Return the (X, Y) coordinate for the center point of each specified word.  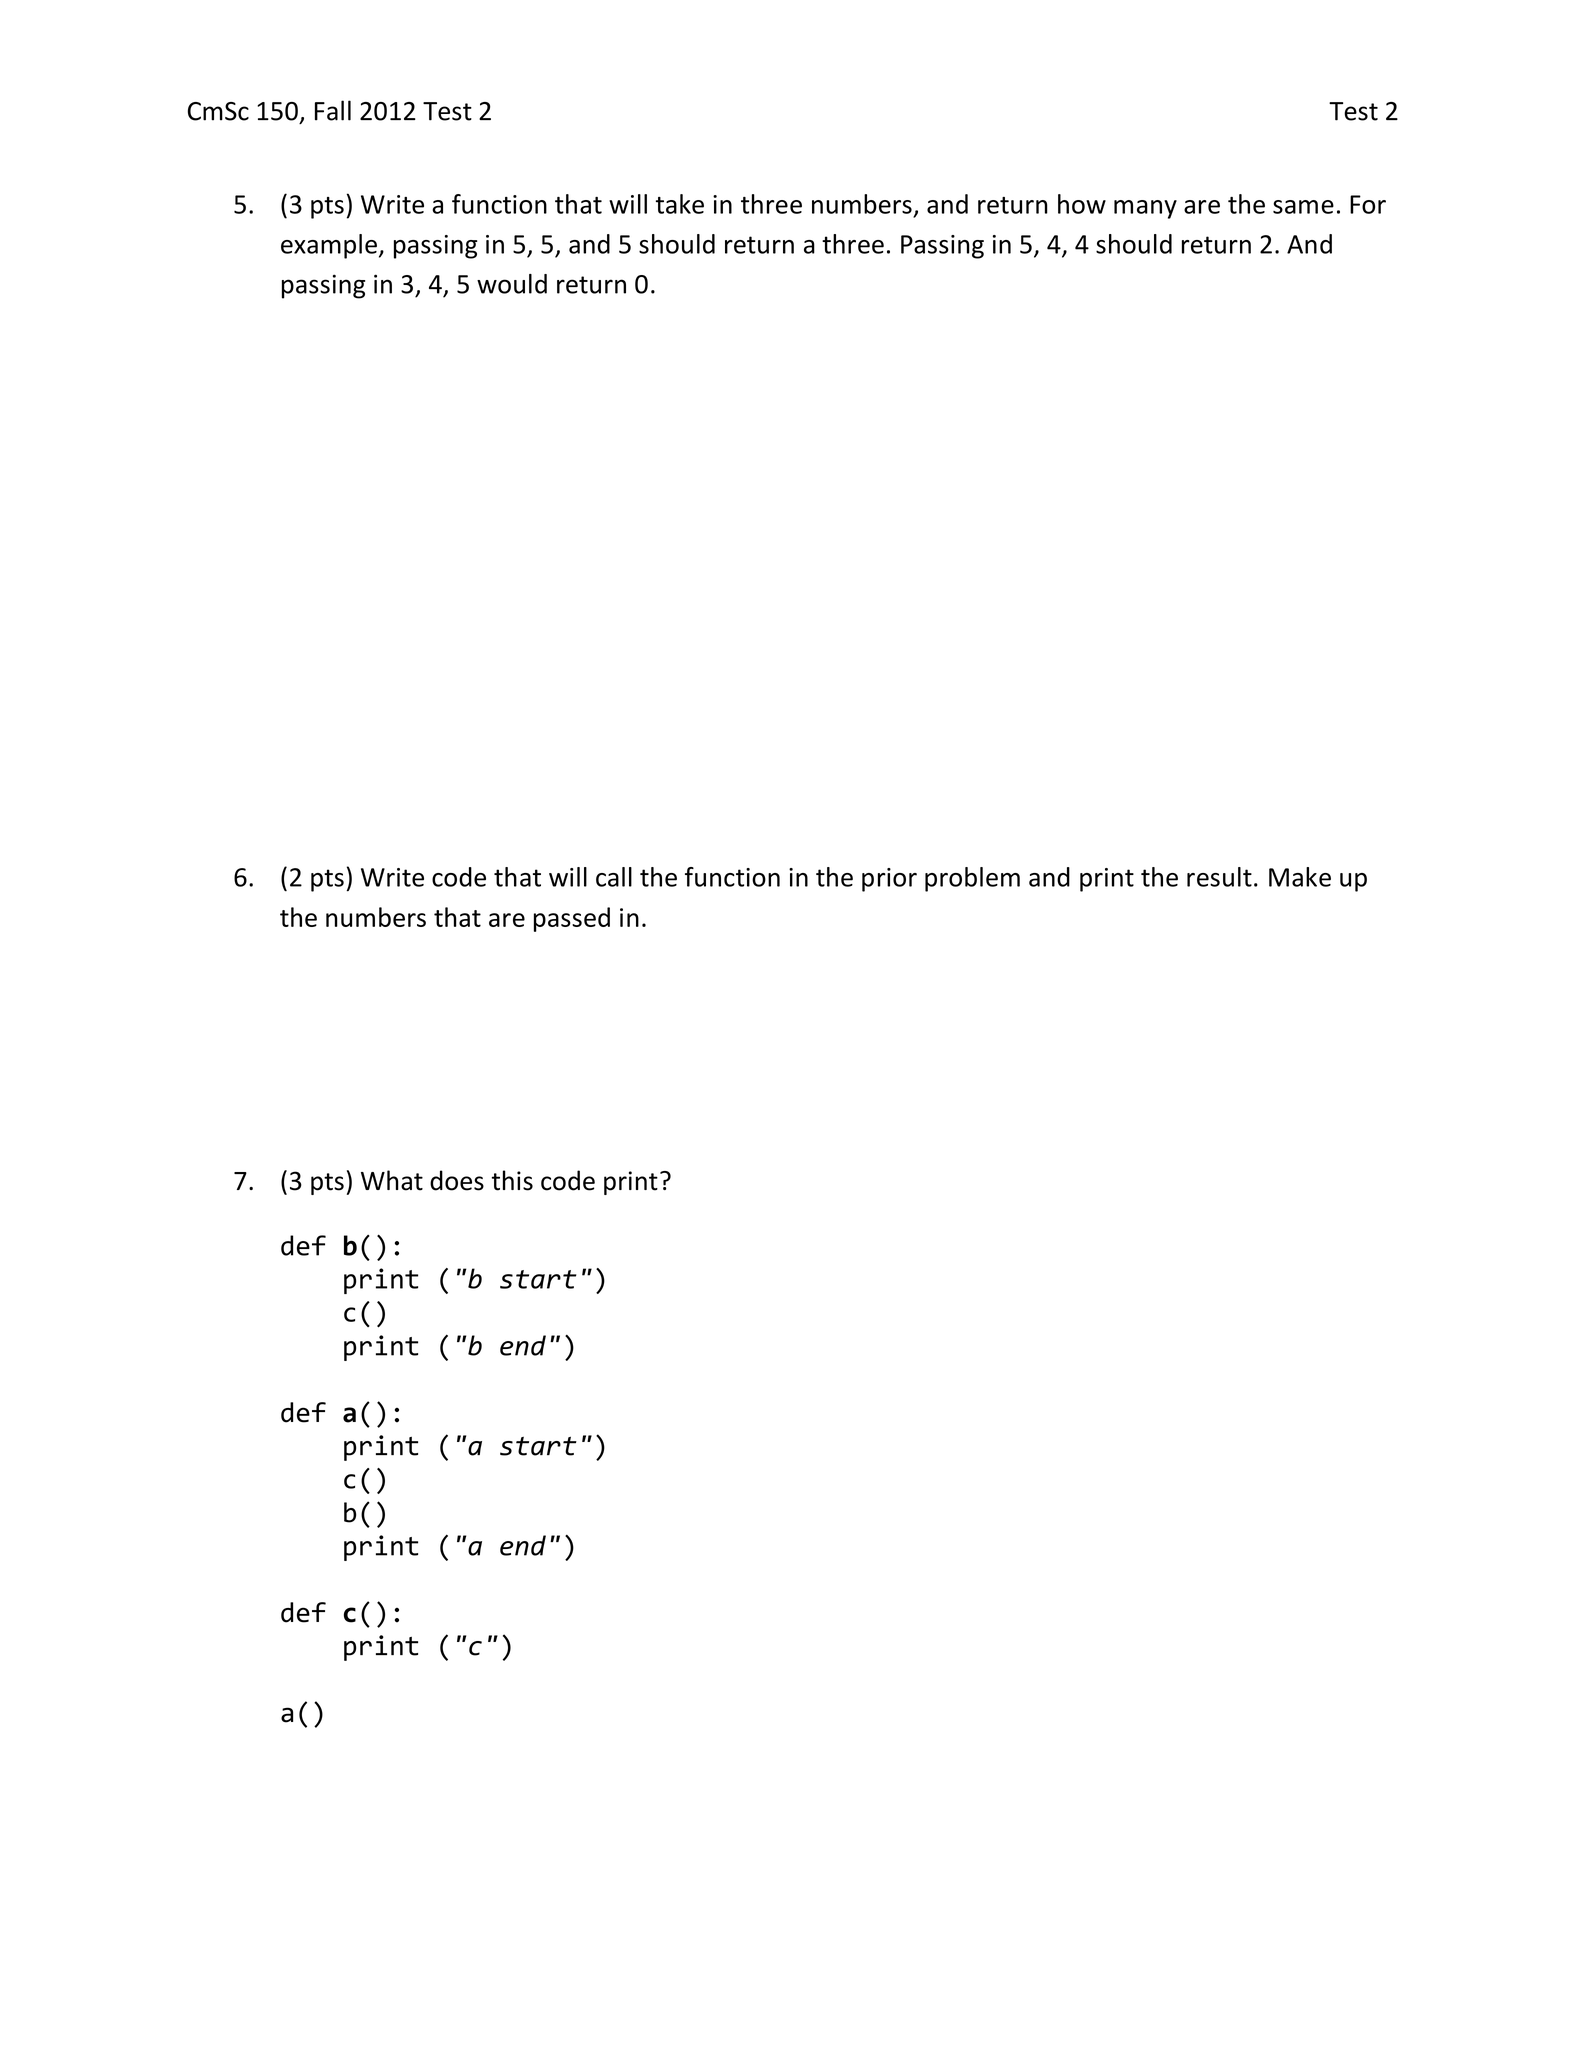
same (1303, 207)
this (512, 1180)
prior (889, 880)
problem (972, 879)
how (1082, 204)
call (614, 877)
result (1219, 877)
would (512, 284)
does (457, 1180)
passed (572, 919)
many (1145, 209)
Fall (333, 110)
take (680, 204)
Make (1300, 877)
